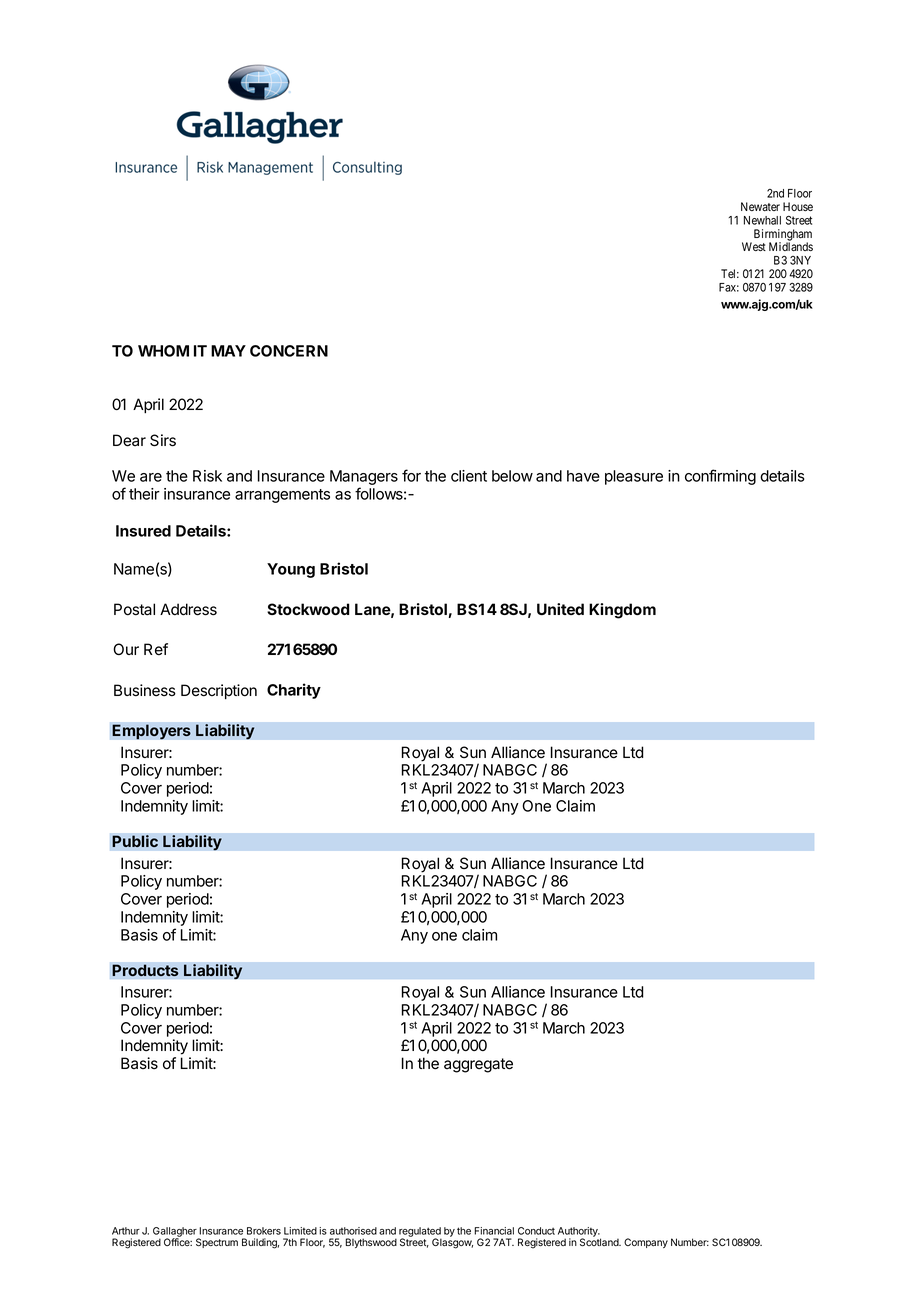 This screenshot has height=1308, width=924. Describe the element at coordinates (560, 609) in the screenshot. I see `United` at that location.
